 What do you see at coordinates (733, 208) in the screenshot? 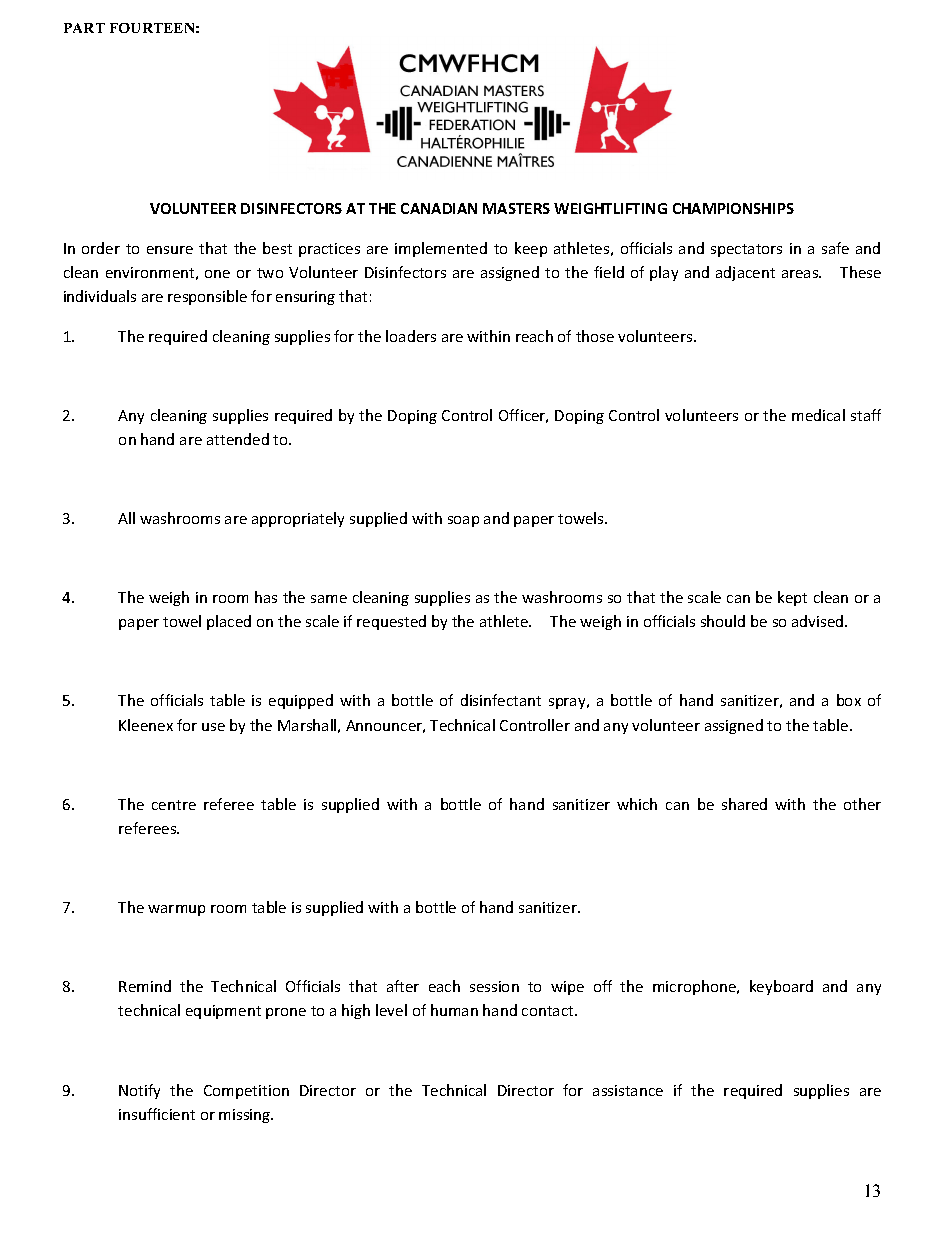
I see `CHAMPIONSHIPS` at bounding box center [733, 208].
